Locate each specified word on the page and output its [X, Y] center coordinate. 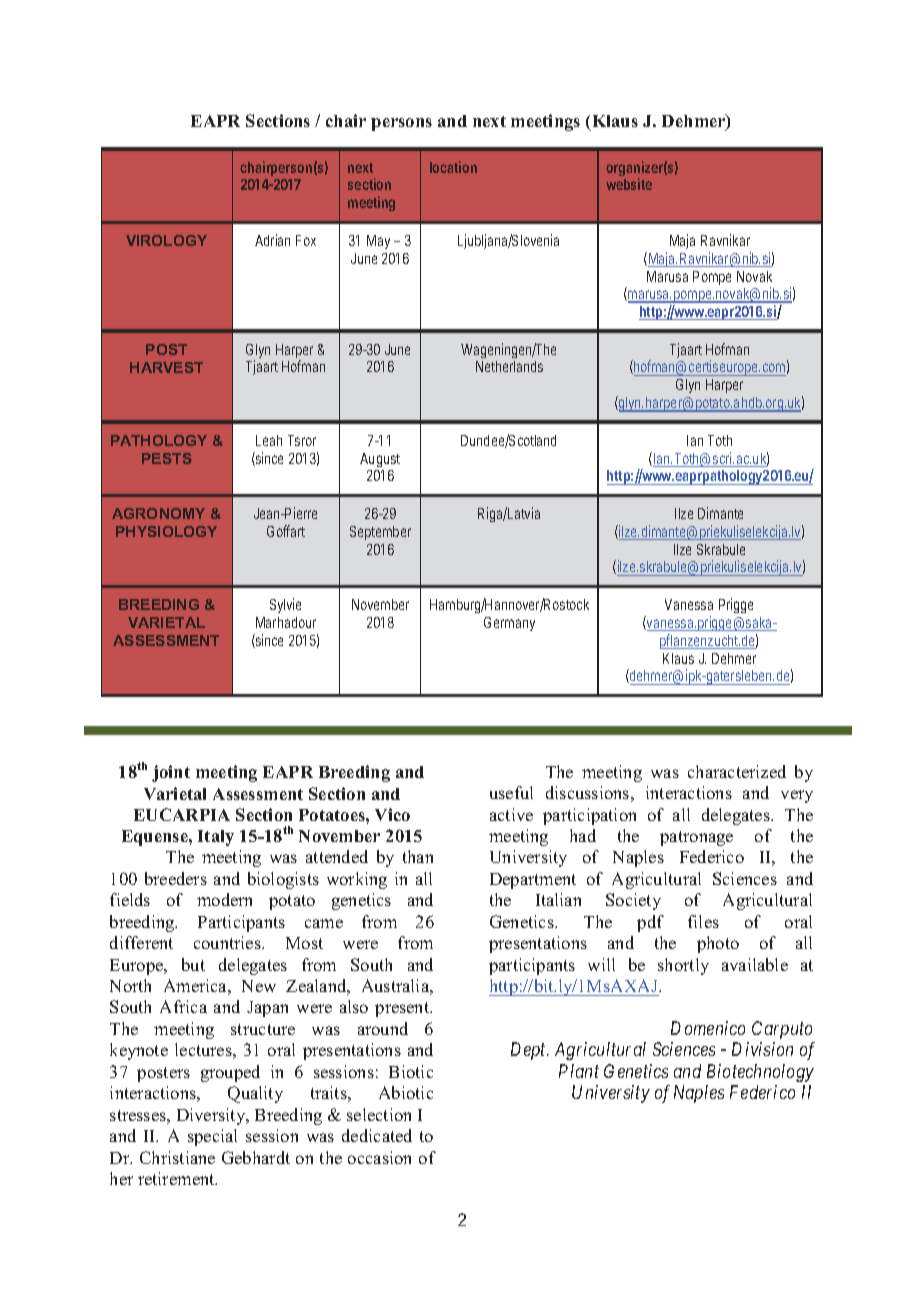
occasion [379, 1157]
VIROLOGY [166, 240]
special [212, 1137]
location [453, 167]
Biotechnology [760, 1073]
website [629, 184]
